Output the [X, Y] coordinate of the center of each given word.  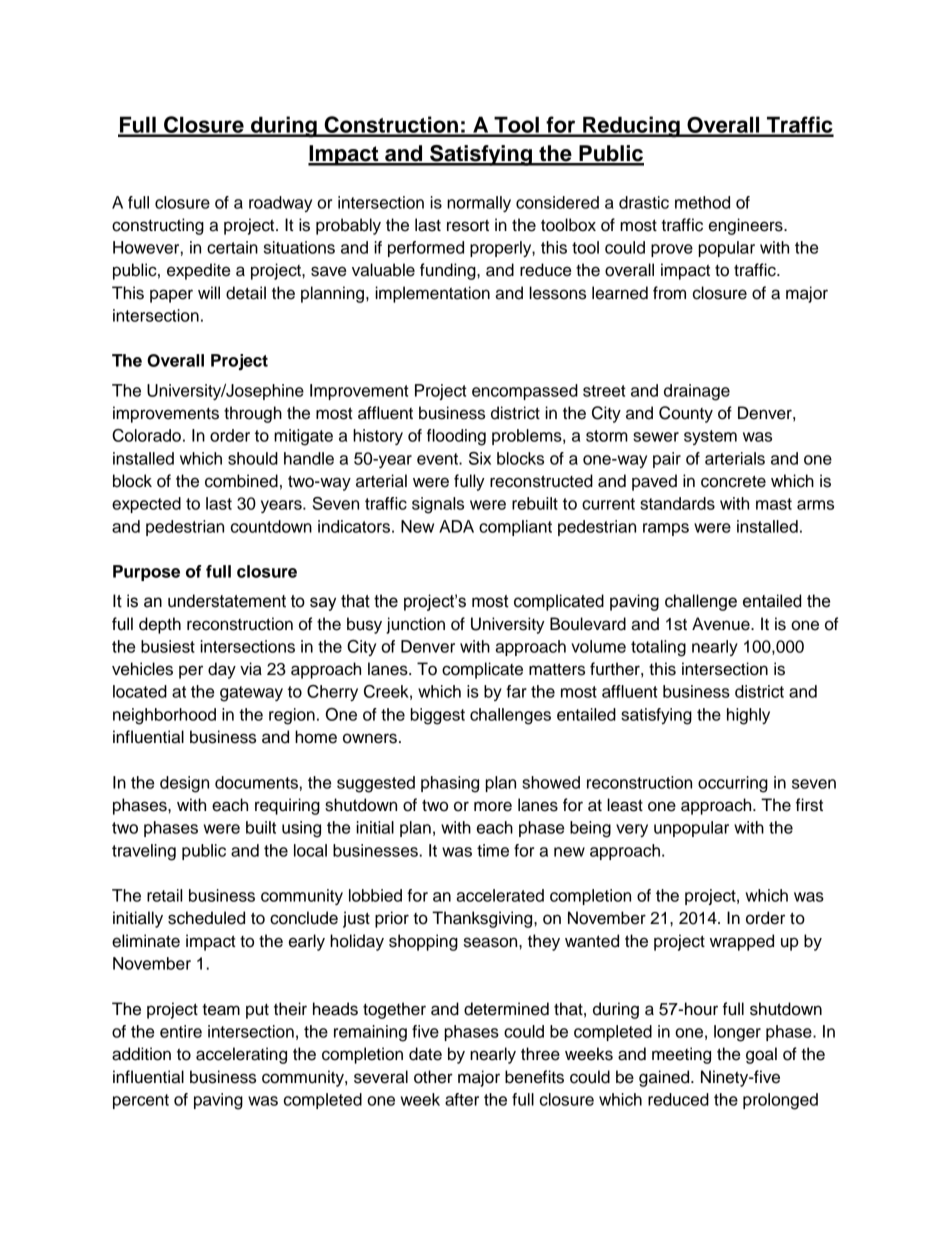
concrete [733, 481]
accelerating [241, 1055]
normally [479, 204]
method [702, 202]
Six [480, 458]
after [462, 1099]
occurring [733, 784]
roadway [280, 204]
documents [256, 782]
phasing [450, 784]
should [253, 458]
